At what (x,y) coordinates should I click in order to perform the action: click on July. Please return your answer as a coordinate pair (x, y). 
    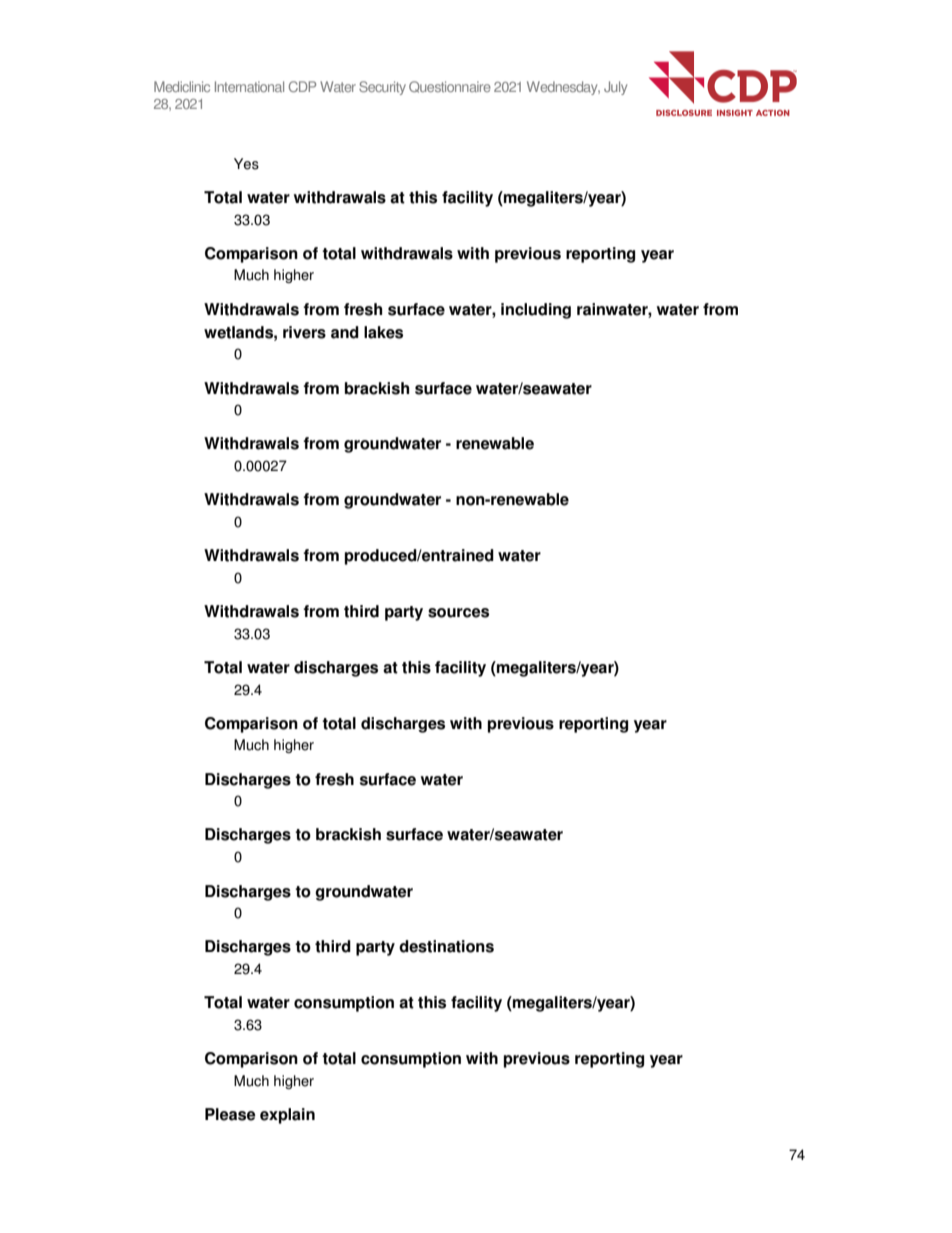
    Looking at the image, I should click on (615, 88).
